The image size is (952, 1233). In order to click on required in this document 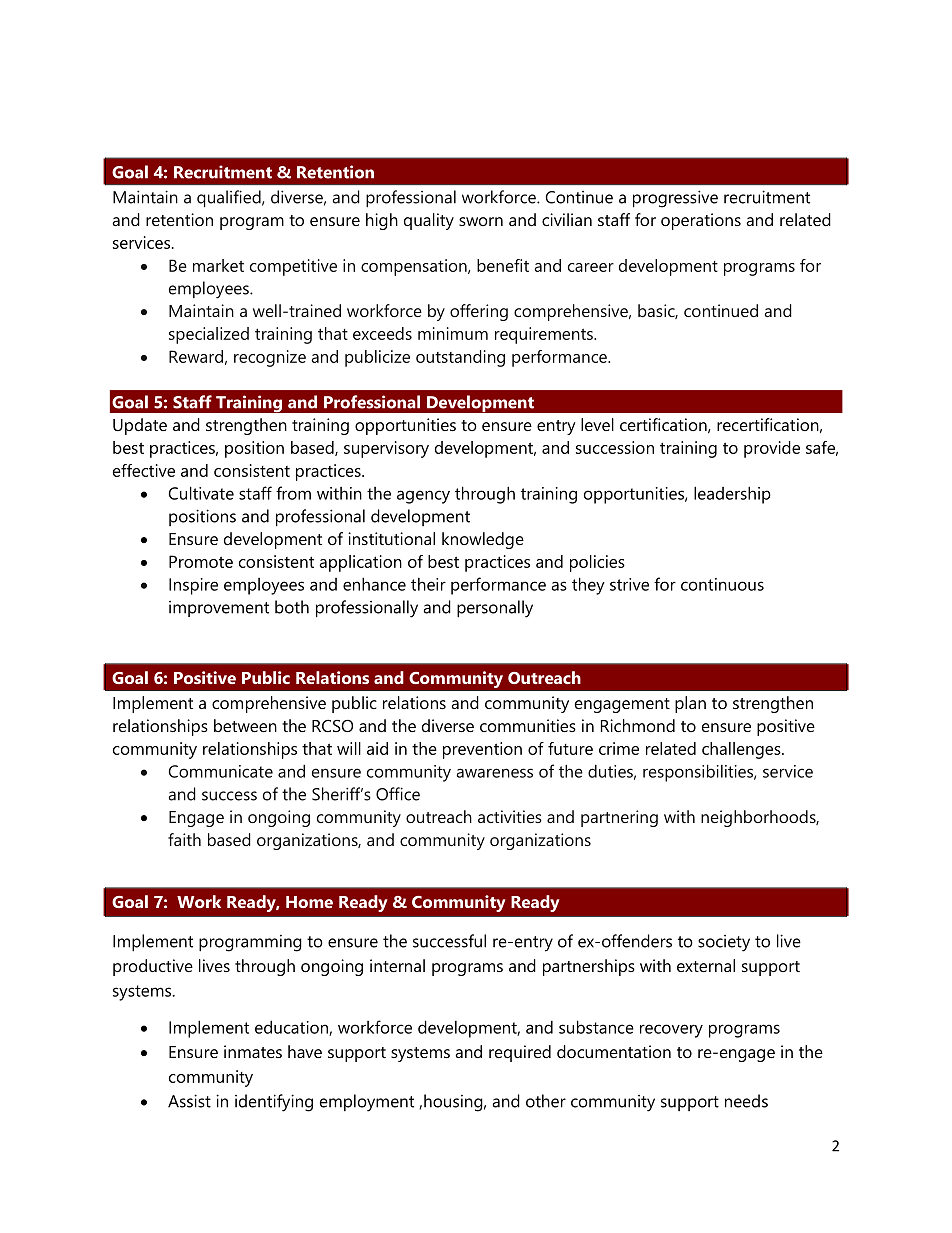, I will do `click(520, 1053)`.
